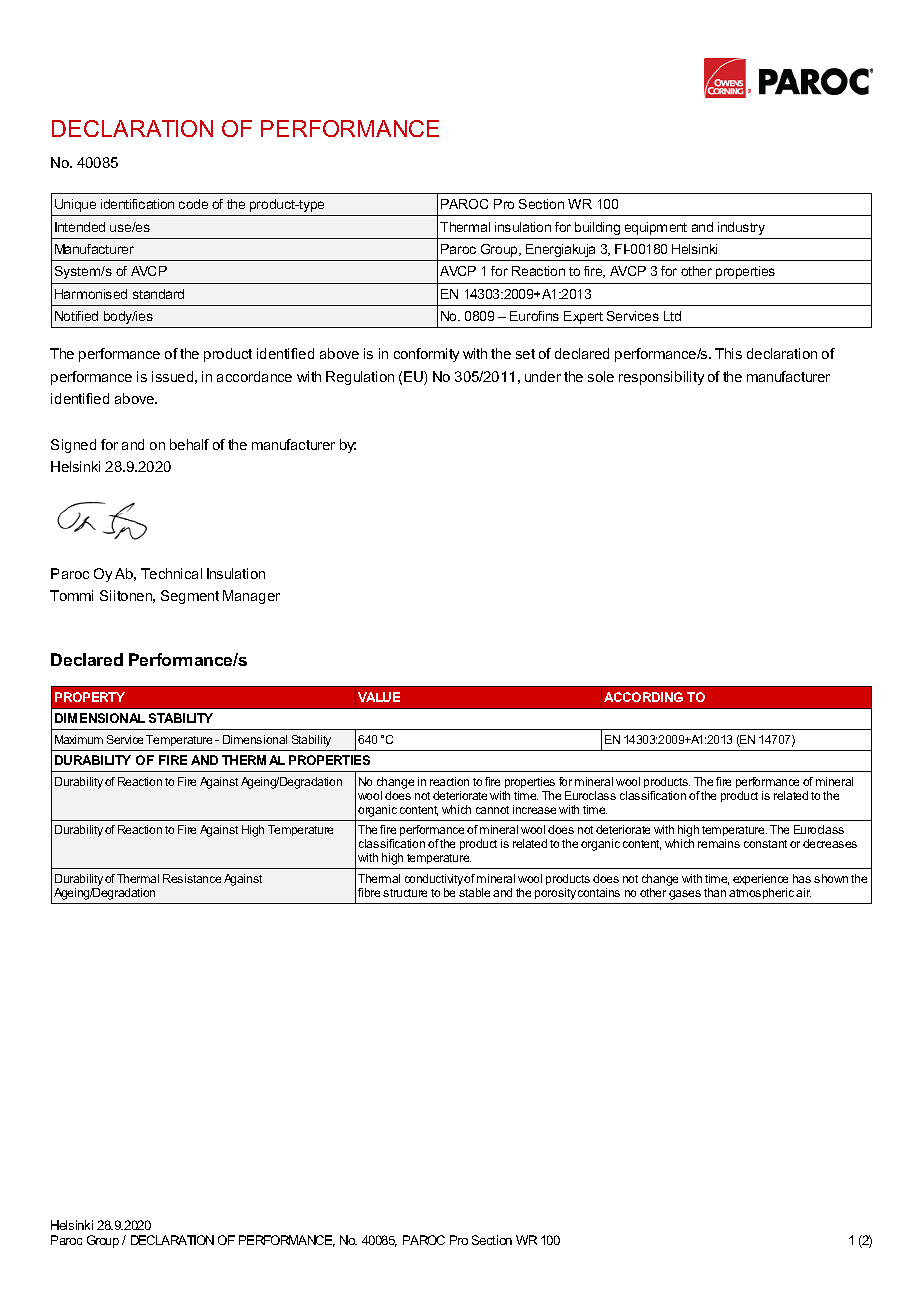 This image has height=1308, width=924. Describe the element at coordinates (741, 228) in the image. I see `industry` at that location.
